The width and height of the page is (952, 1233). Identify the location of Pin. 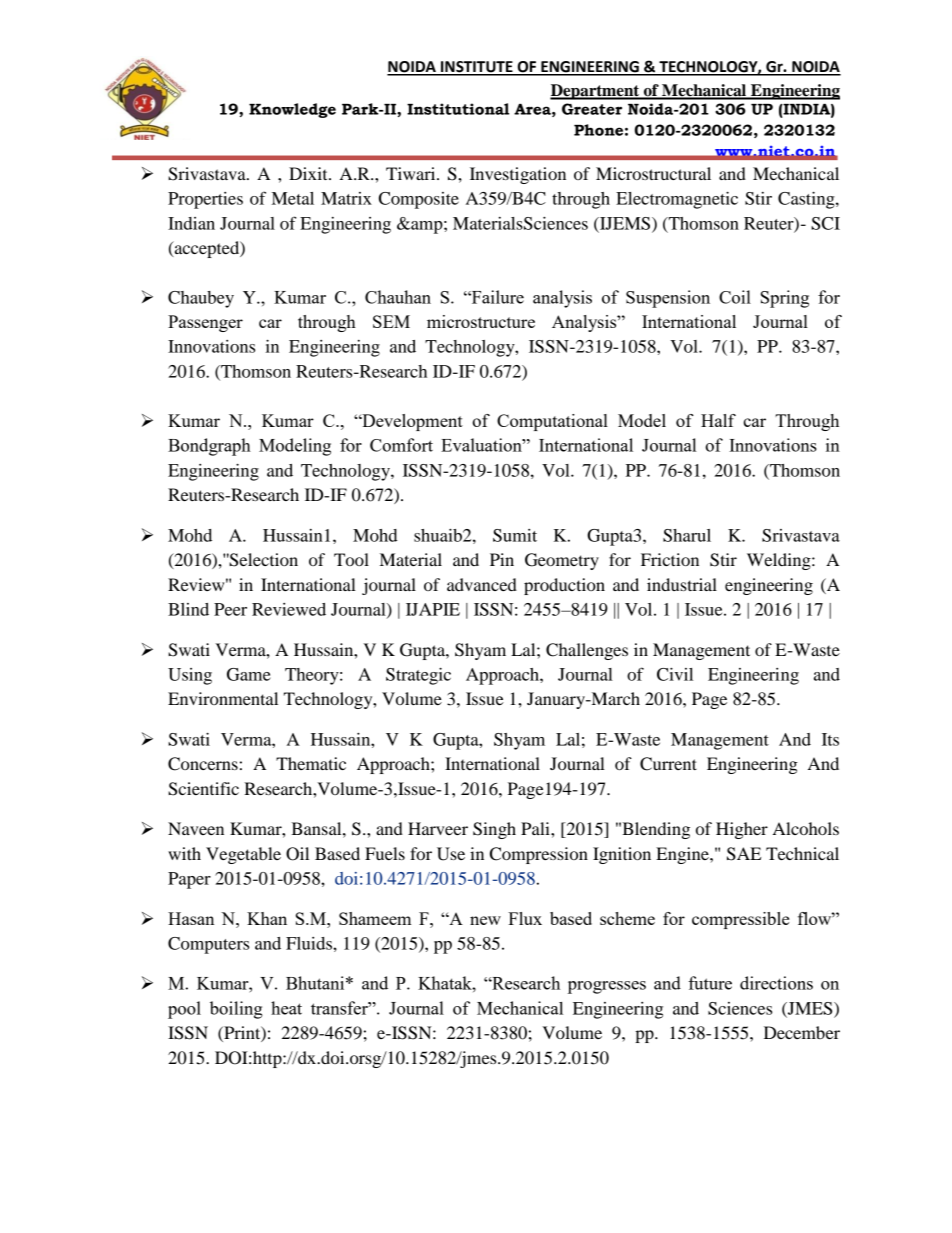
(502, 559).
